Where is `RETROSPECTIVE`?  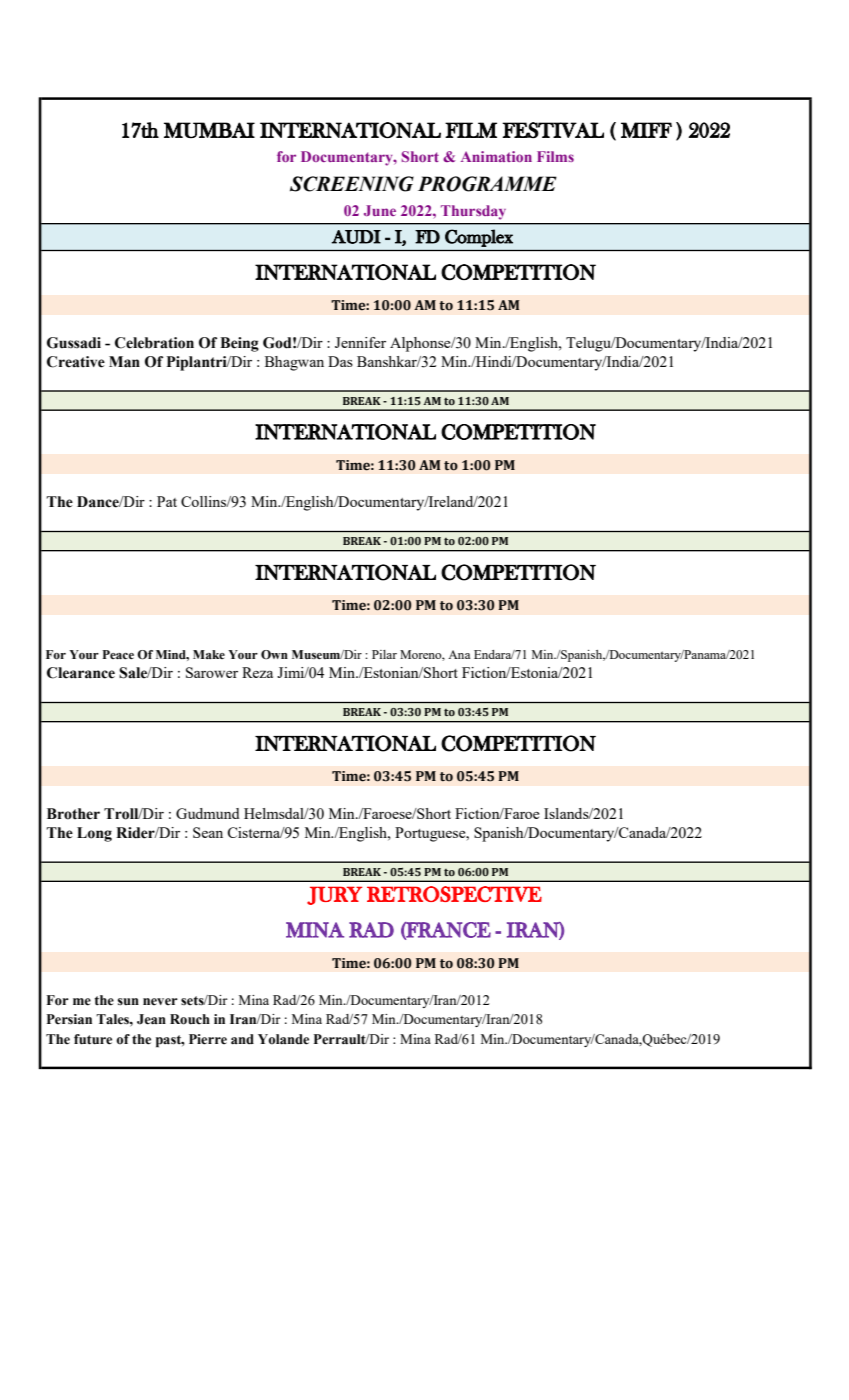 RETROSPECTIVE is located at coordinates (454, 894).
